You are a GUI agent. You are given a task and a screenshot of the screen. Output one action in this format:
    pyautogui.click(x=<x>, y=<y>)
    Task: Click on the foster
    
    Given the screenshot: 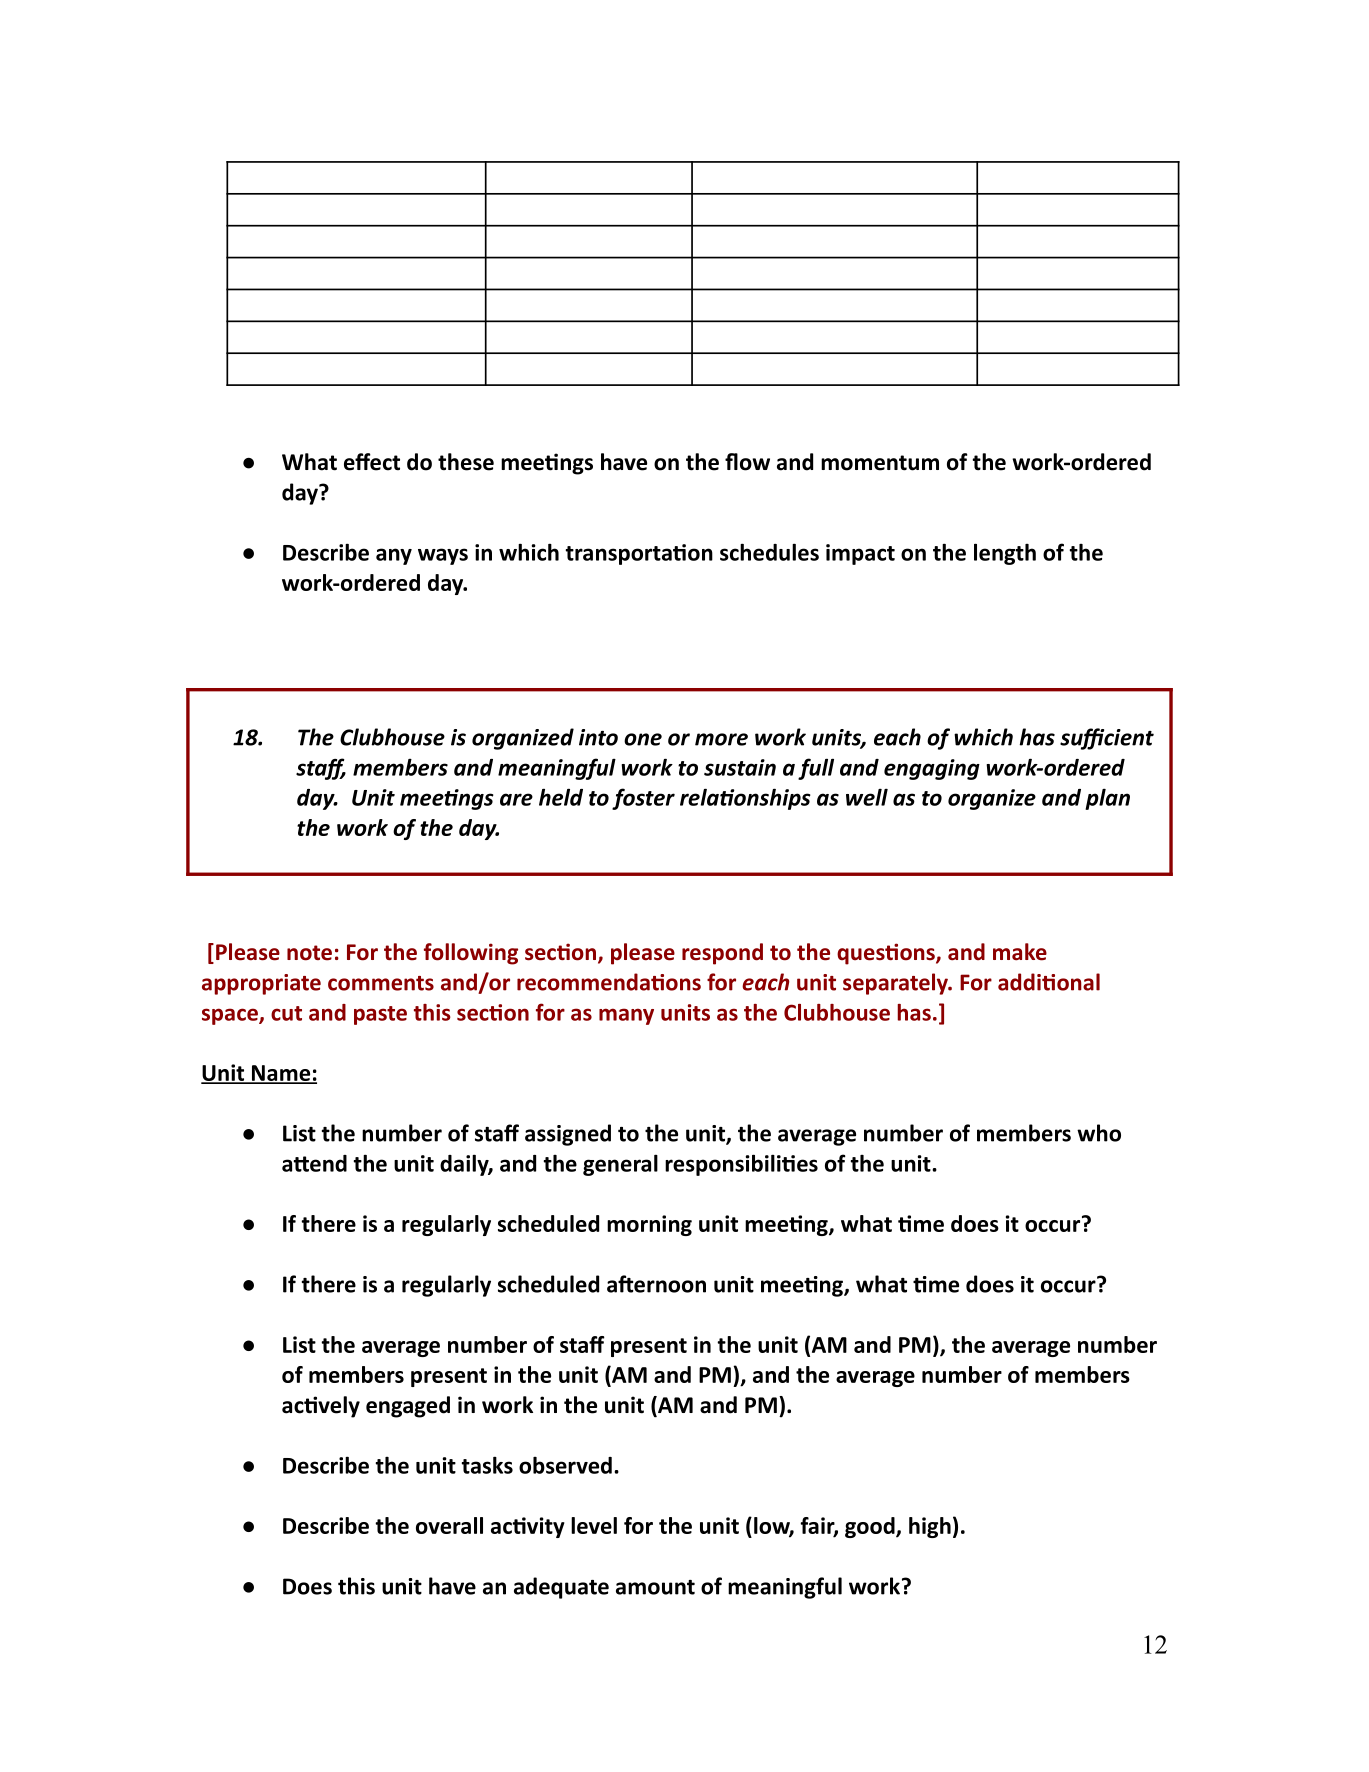 What is the action you would take?
    pyautogui.click(x=643, y=799)
